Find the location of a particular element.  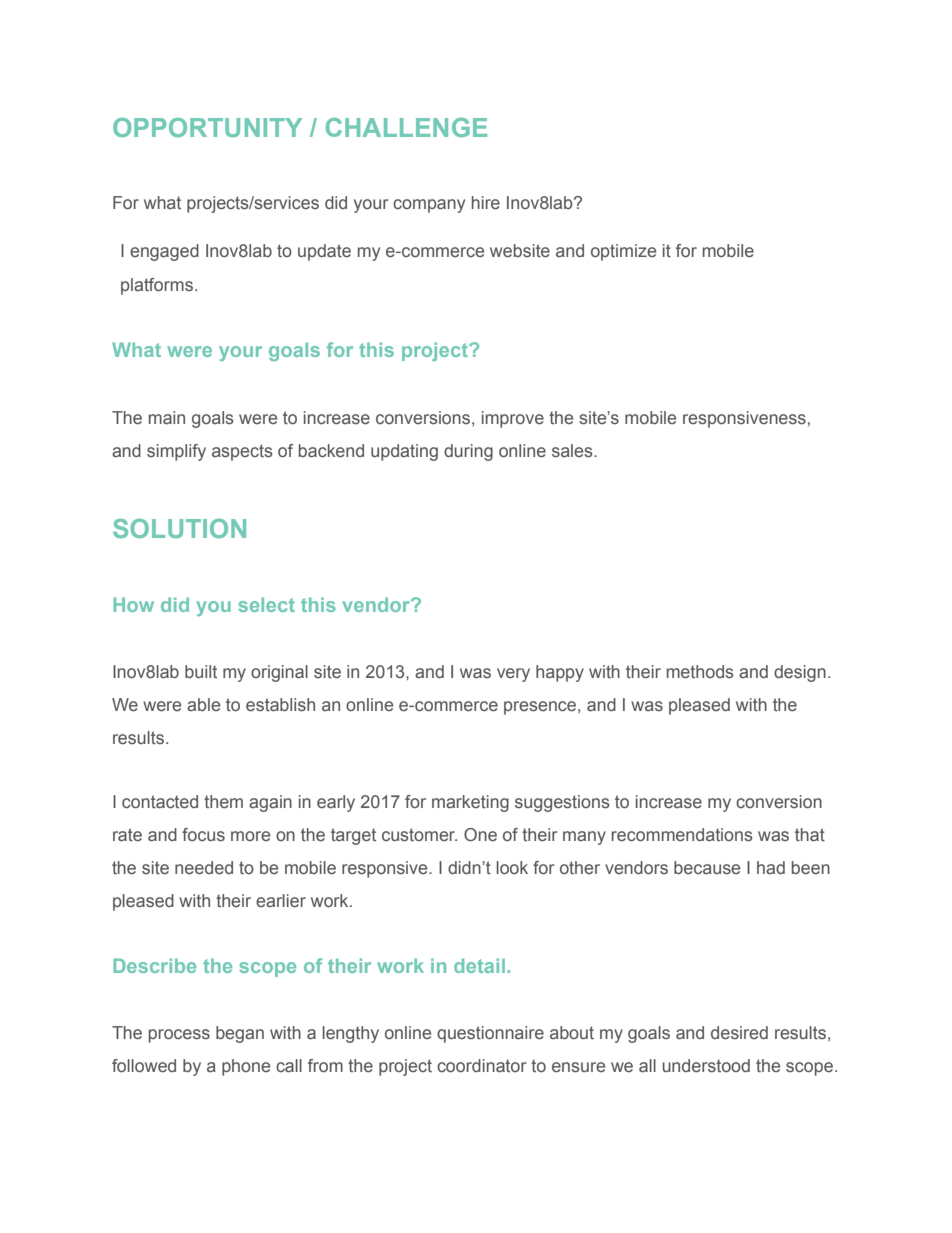

during is located at coordinates (468, 452).
